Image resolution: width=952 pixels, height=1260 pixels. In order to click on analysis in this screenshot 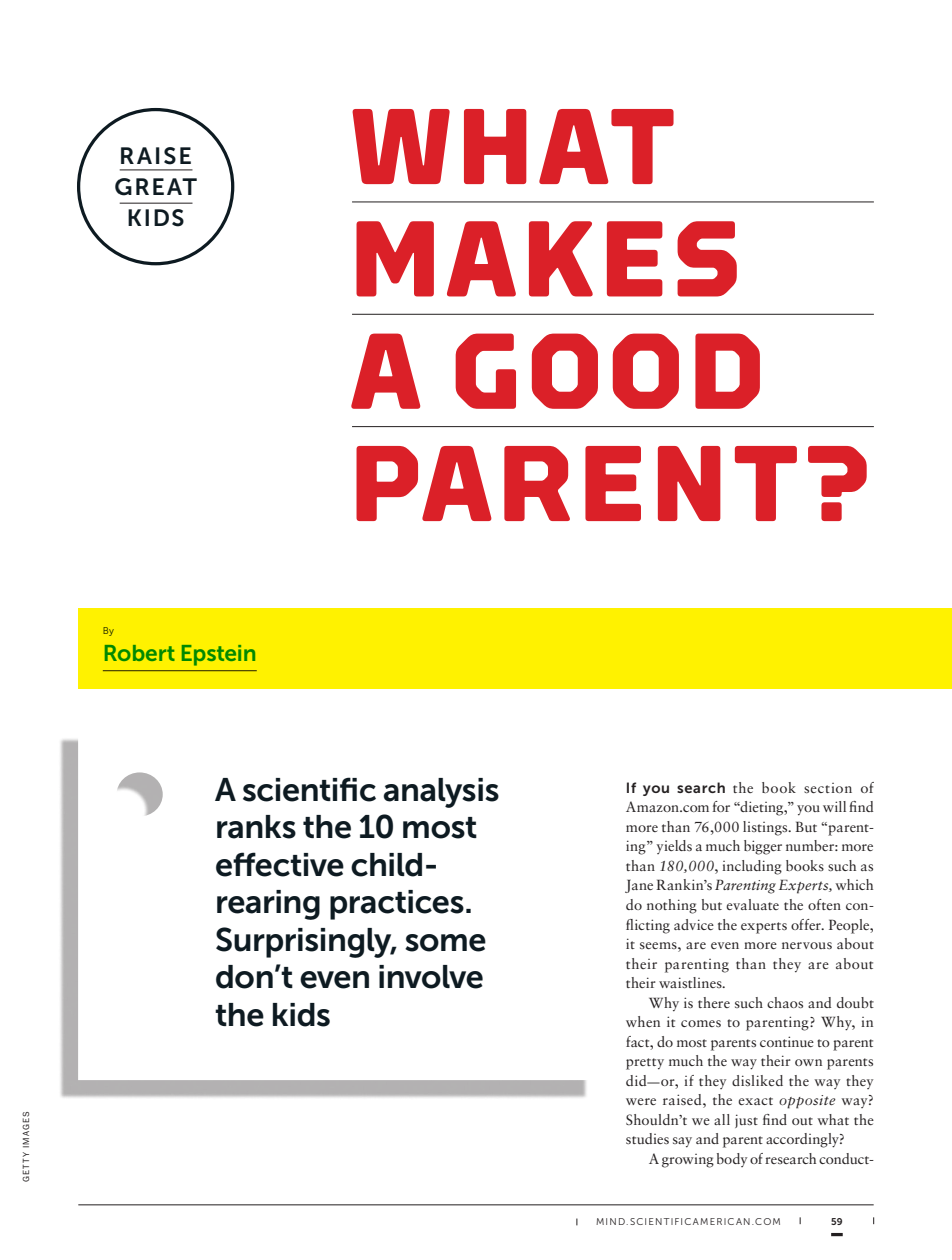, I will do `click(441, 793)`.
